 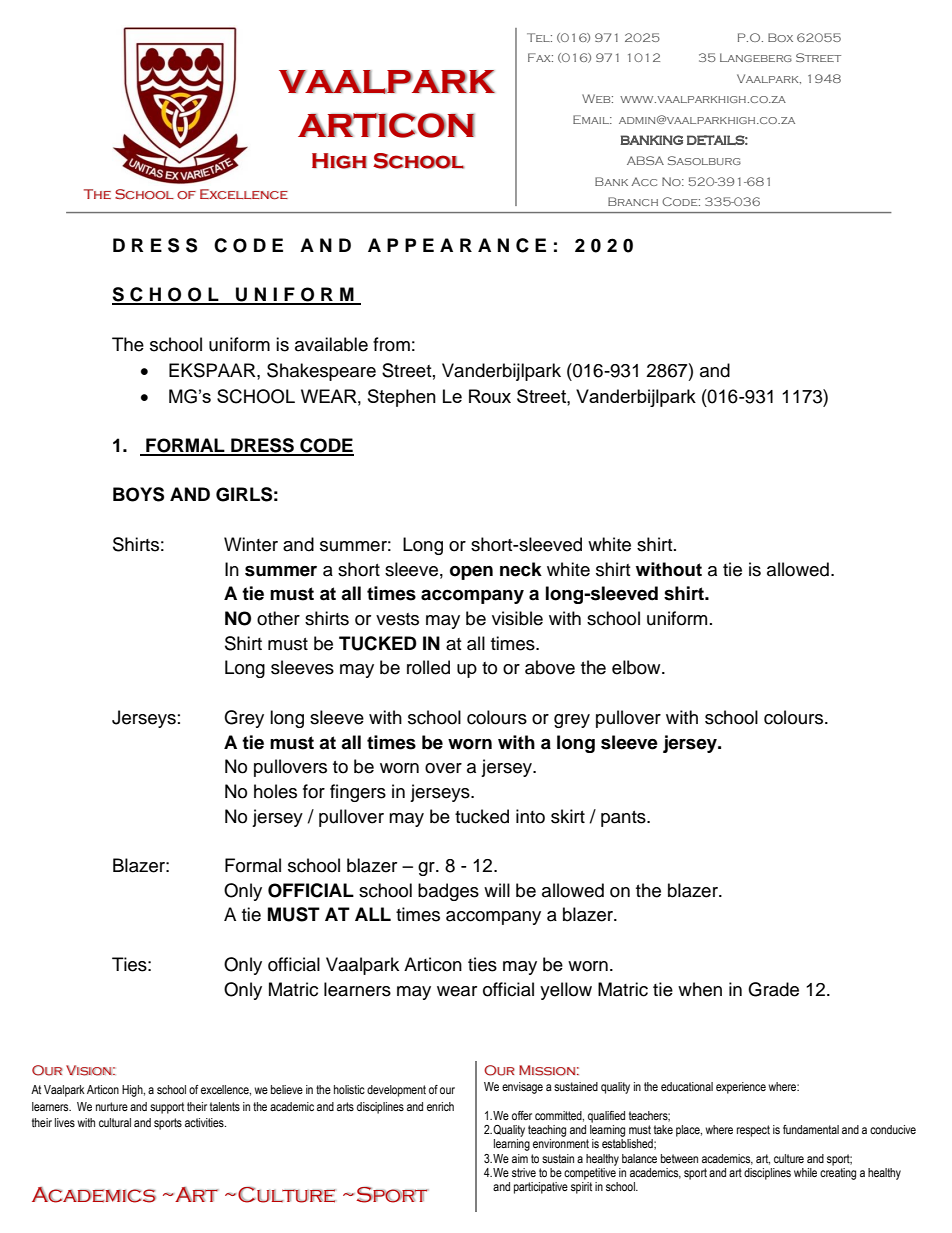 What do you see at coordinates (633, 201) in the image?
I see `Branch` at bounding box center [633, 201].
